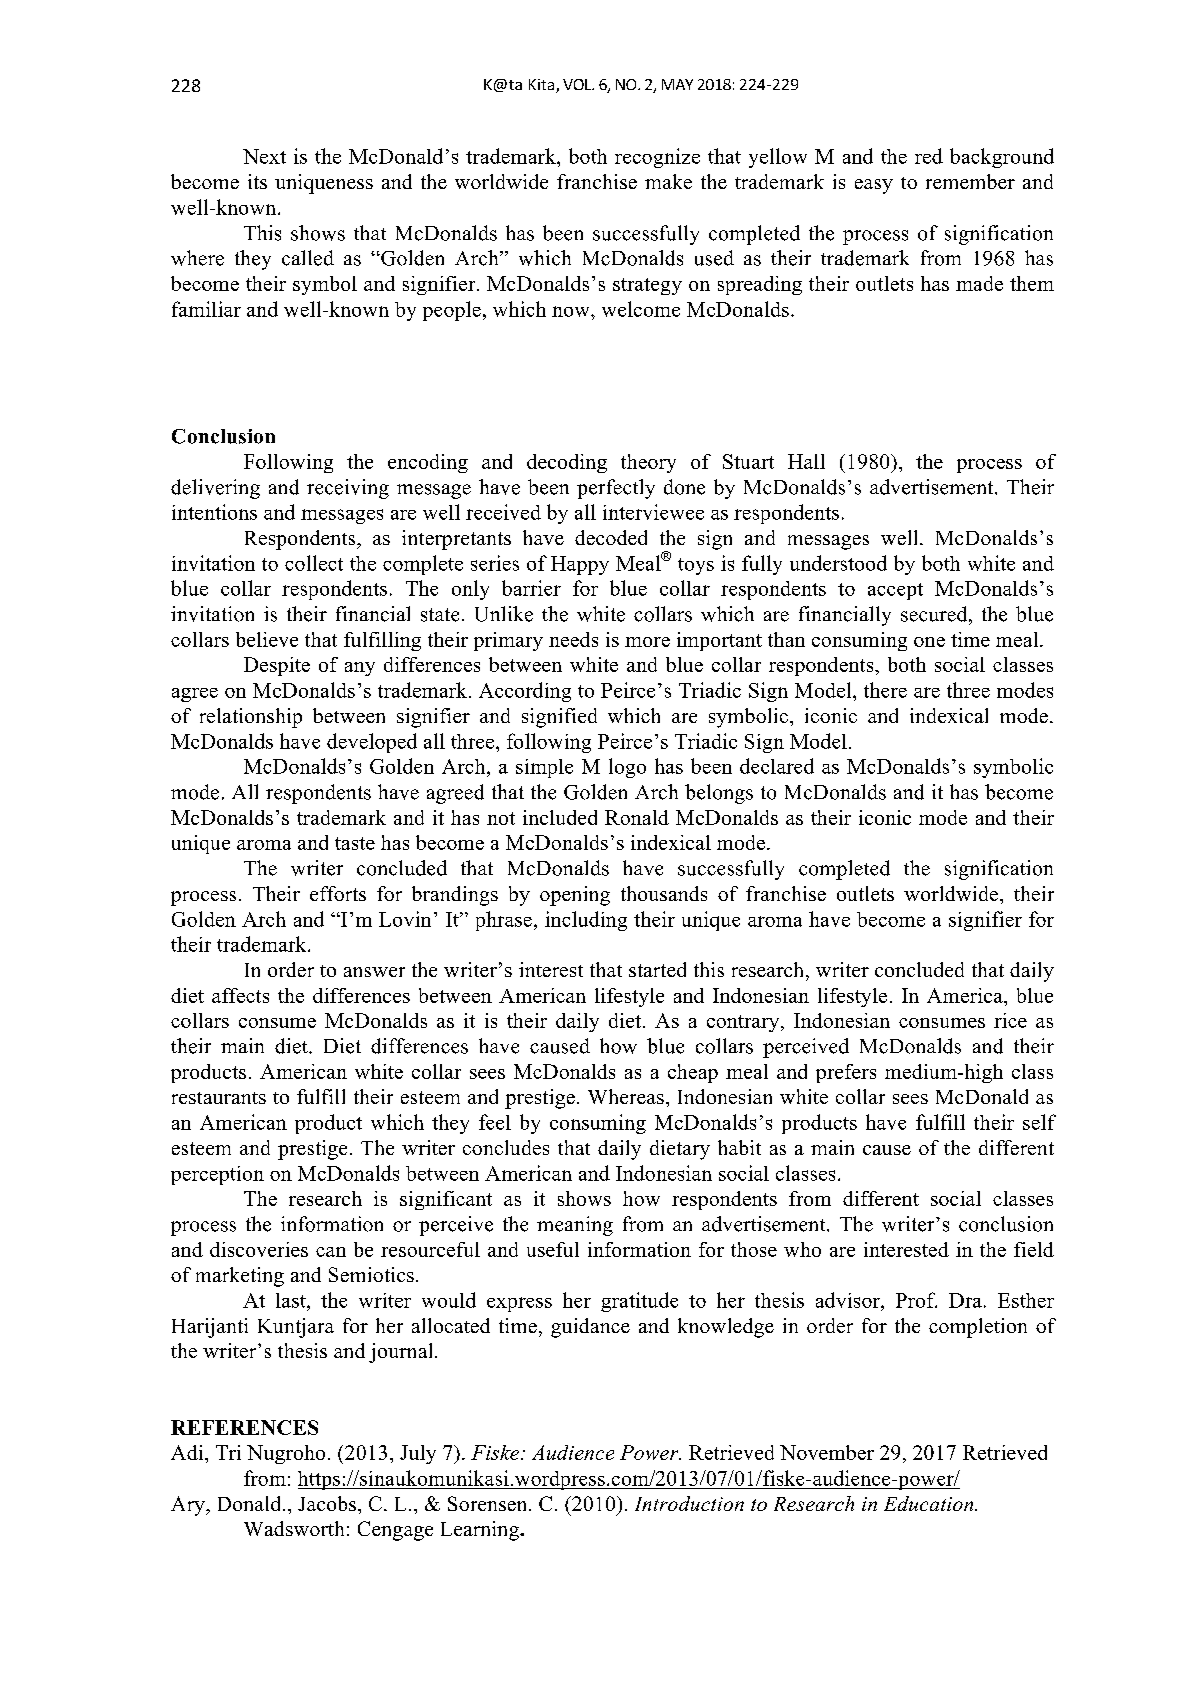  I want to click on there, so click(885, 690).
